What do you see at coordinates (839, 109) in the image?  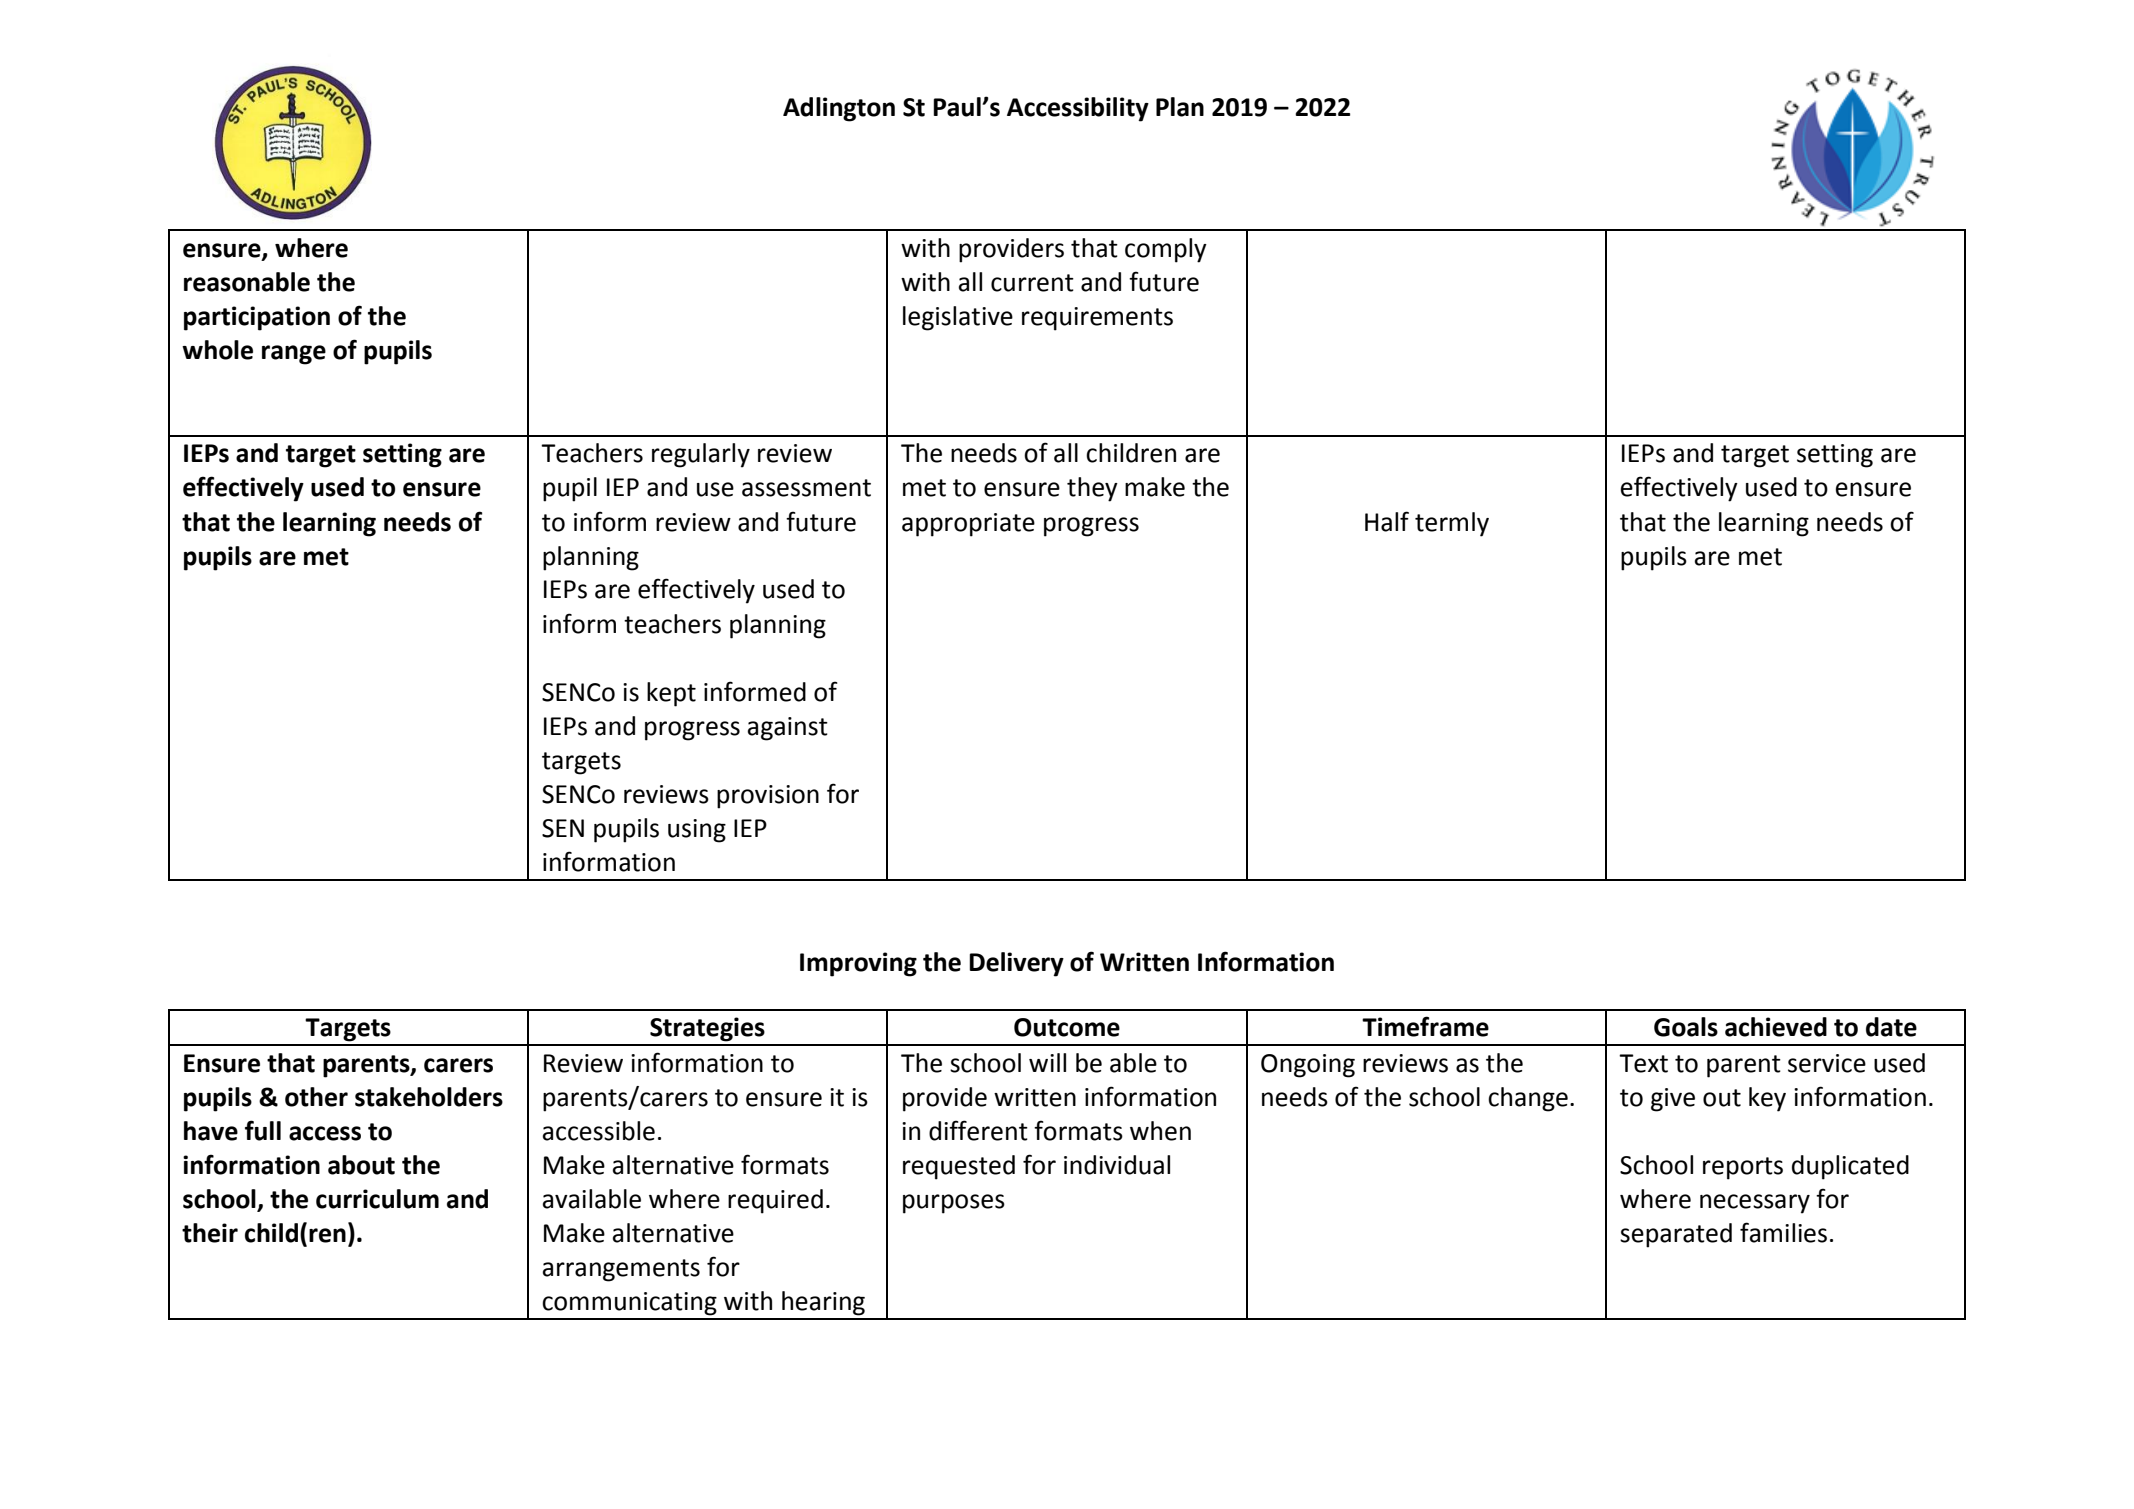 I see `Adlington` at bounding box center [839, 109].
